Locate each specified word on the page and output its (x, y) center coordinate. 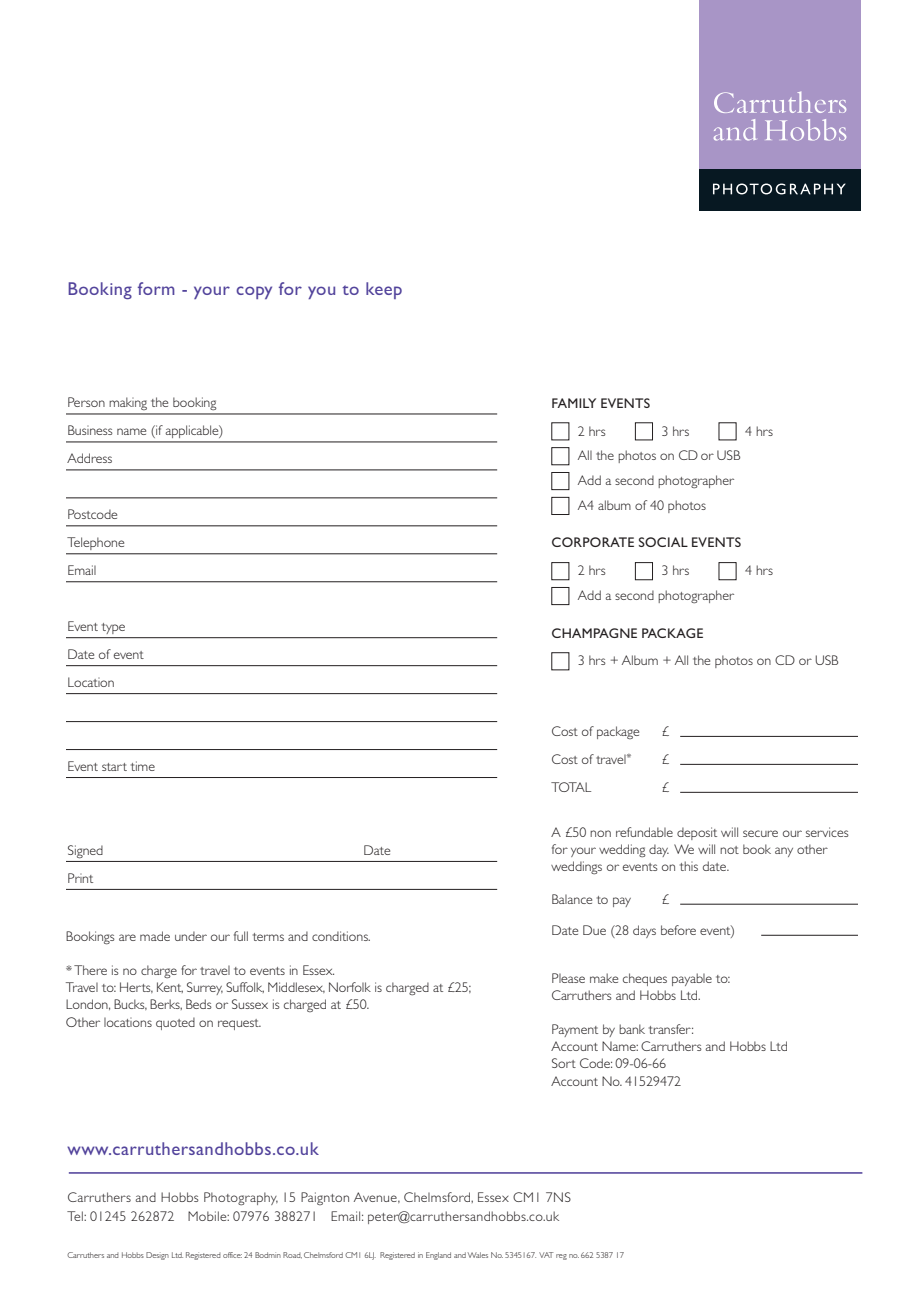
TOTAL (571, 787)
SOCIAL (663, 542)
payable (692, 979)
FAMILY (574, 403)
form (156, 288)
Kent (170, 987)
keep (384, 290)
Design (157, 1256)
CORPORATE (593, 542)
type (113, 628)
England (438, 1256)
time (143, 766)
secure (760, 833)
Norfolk (350, 987)
